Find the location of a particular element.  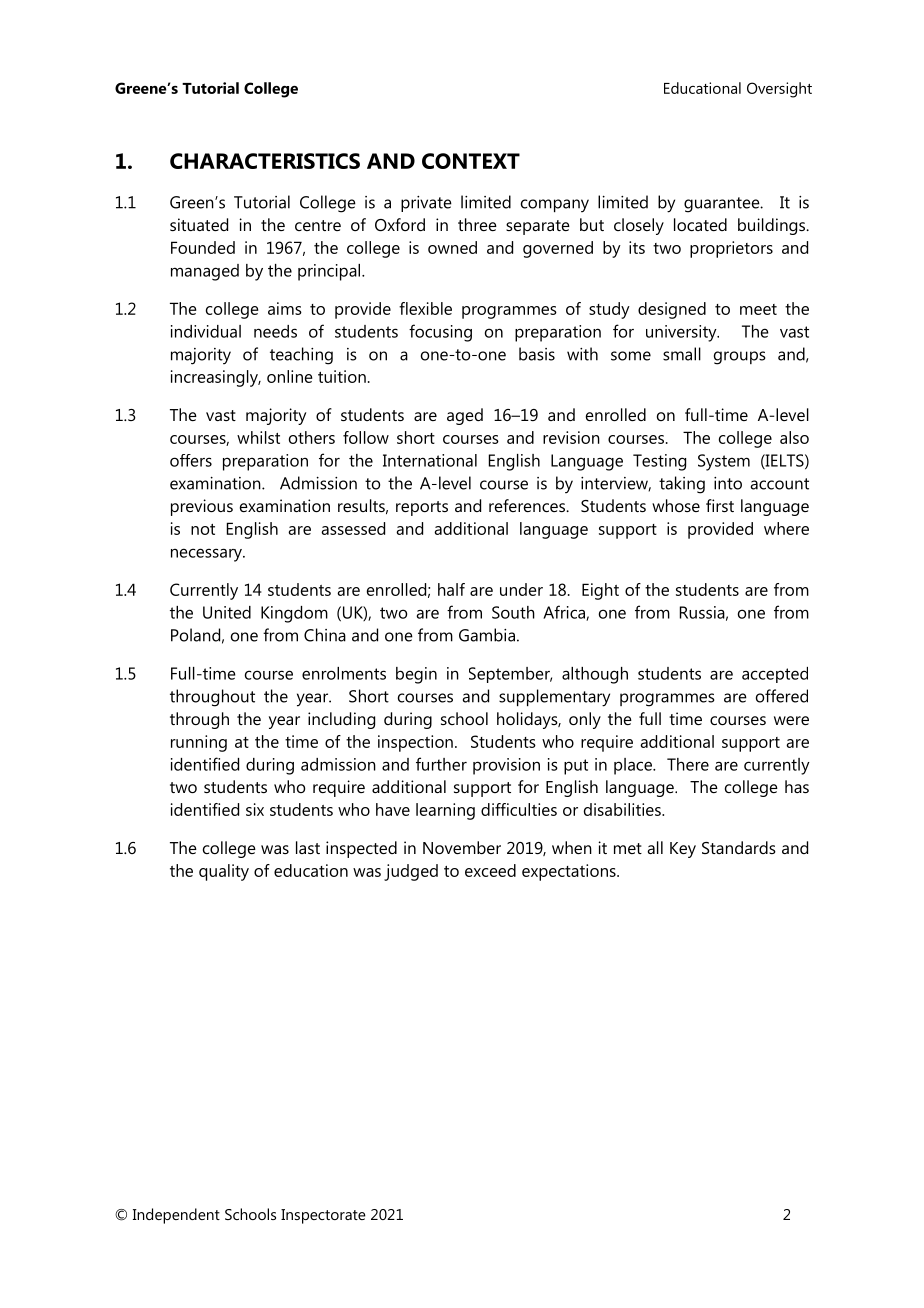

CONTEXT is located at coordinates (471, 161).
